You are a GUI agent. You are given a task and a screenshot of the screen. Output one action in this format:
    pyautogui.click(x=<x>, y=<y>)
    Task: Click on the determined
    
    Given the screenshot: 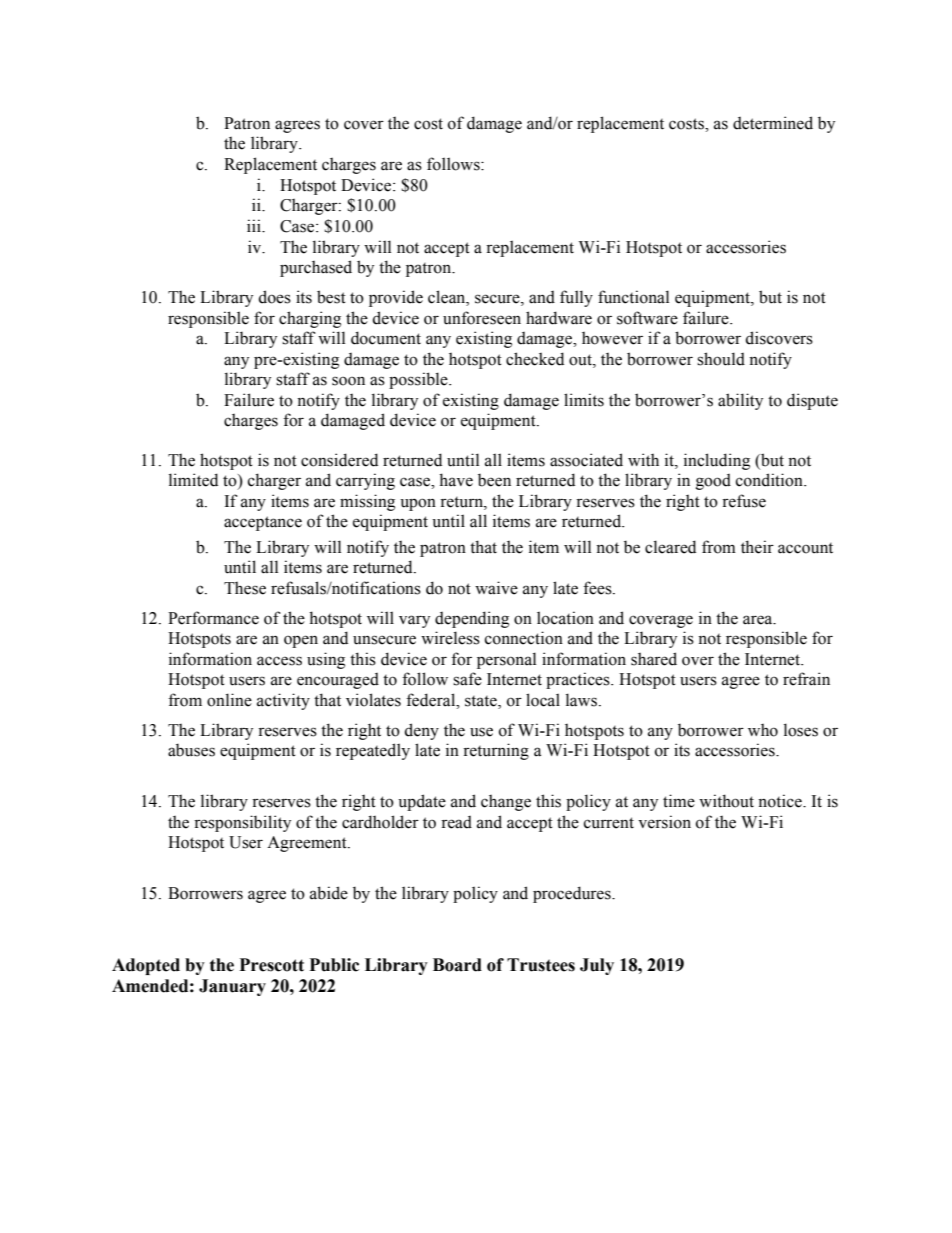 What is the action you would take?
    pyautogui.click(x=773, y=123)
